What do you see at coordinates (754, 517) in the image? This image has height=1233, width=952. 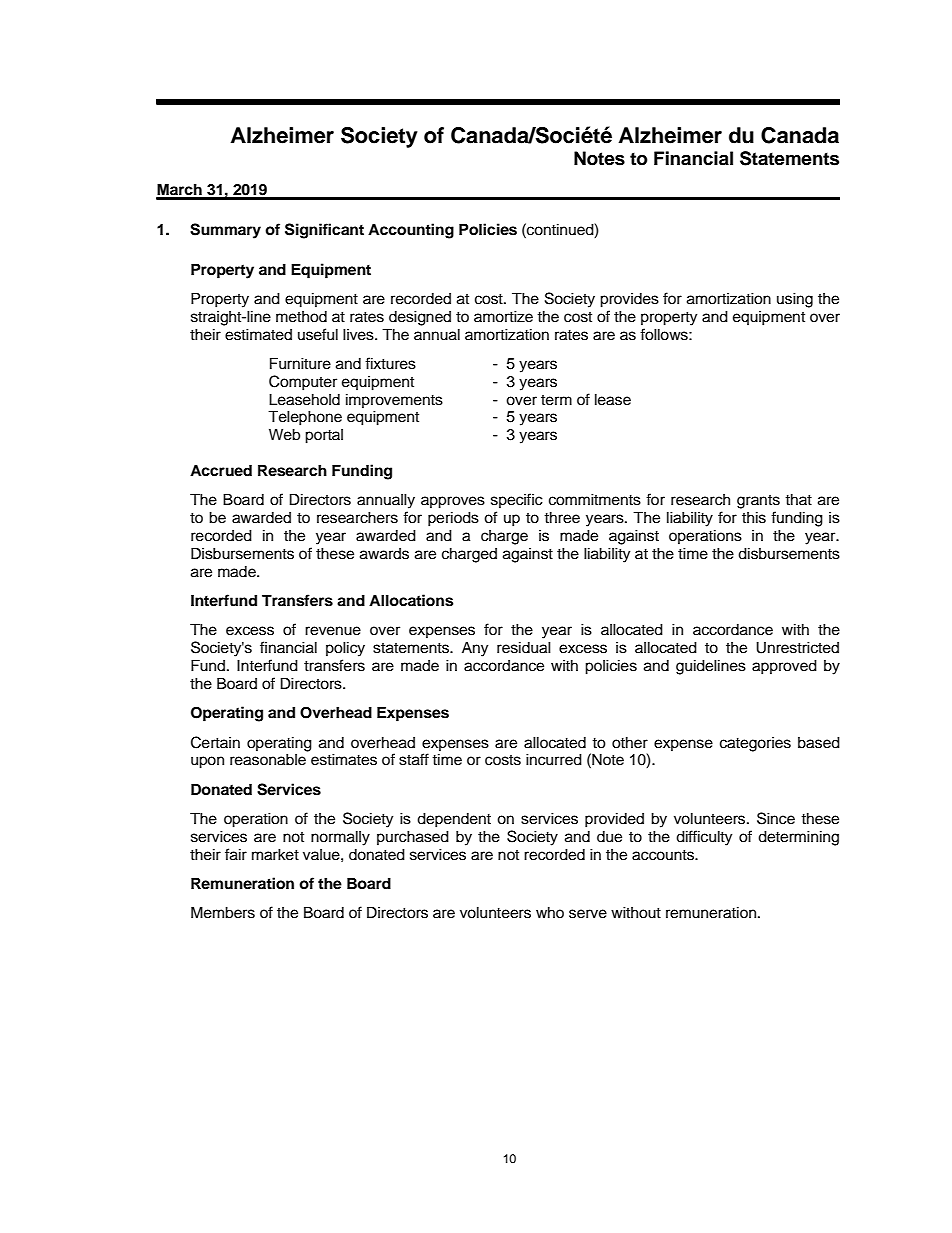 I see `this` at bounding box center [754, 517].
